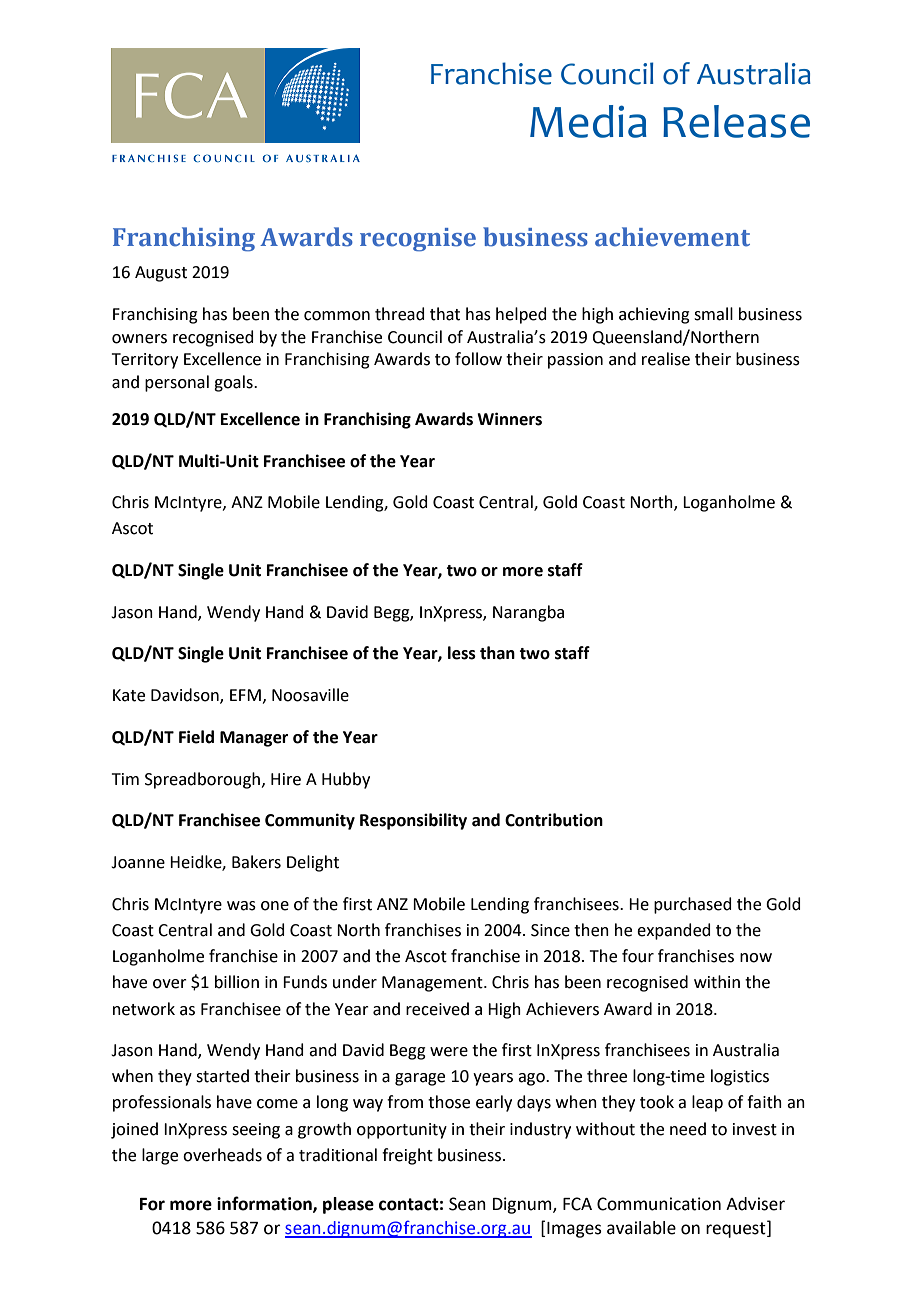 The image size is (924, 1308). Describe the element at coordinates (241, 906) in the document. I see `was` at that location.
